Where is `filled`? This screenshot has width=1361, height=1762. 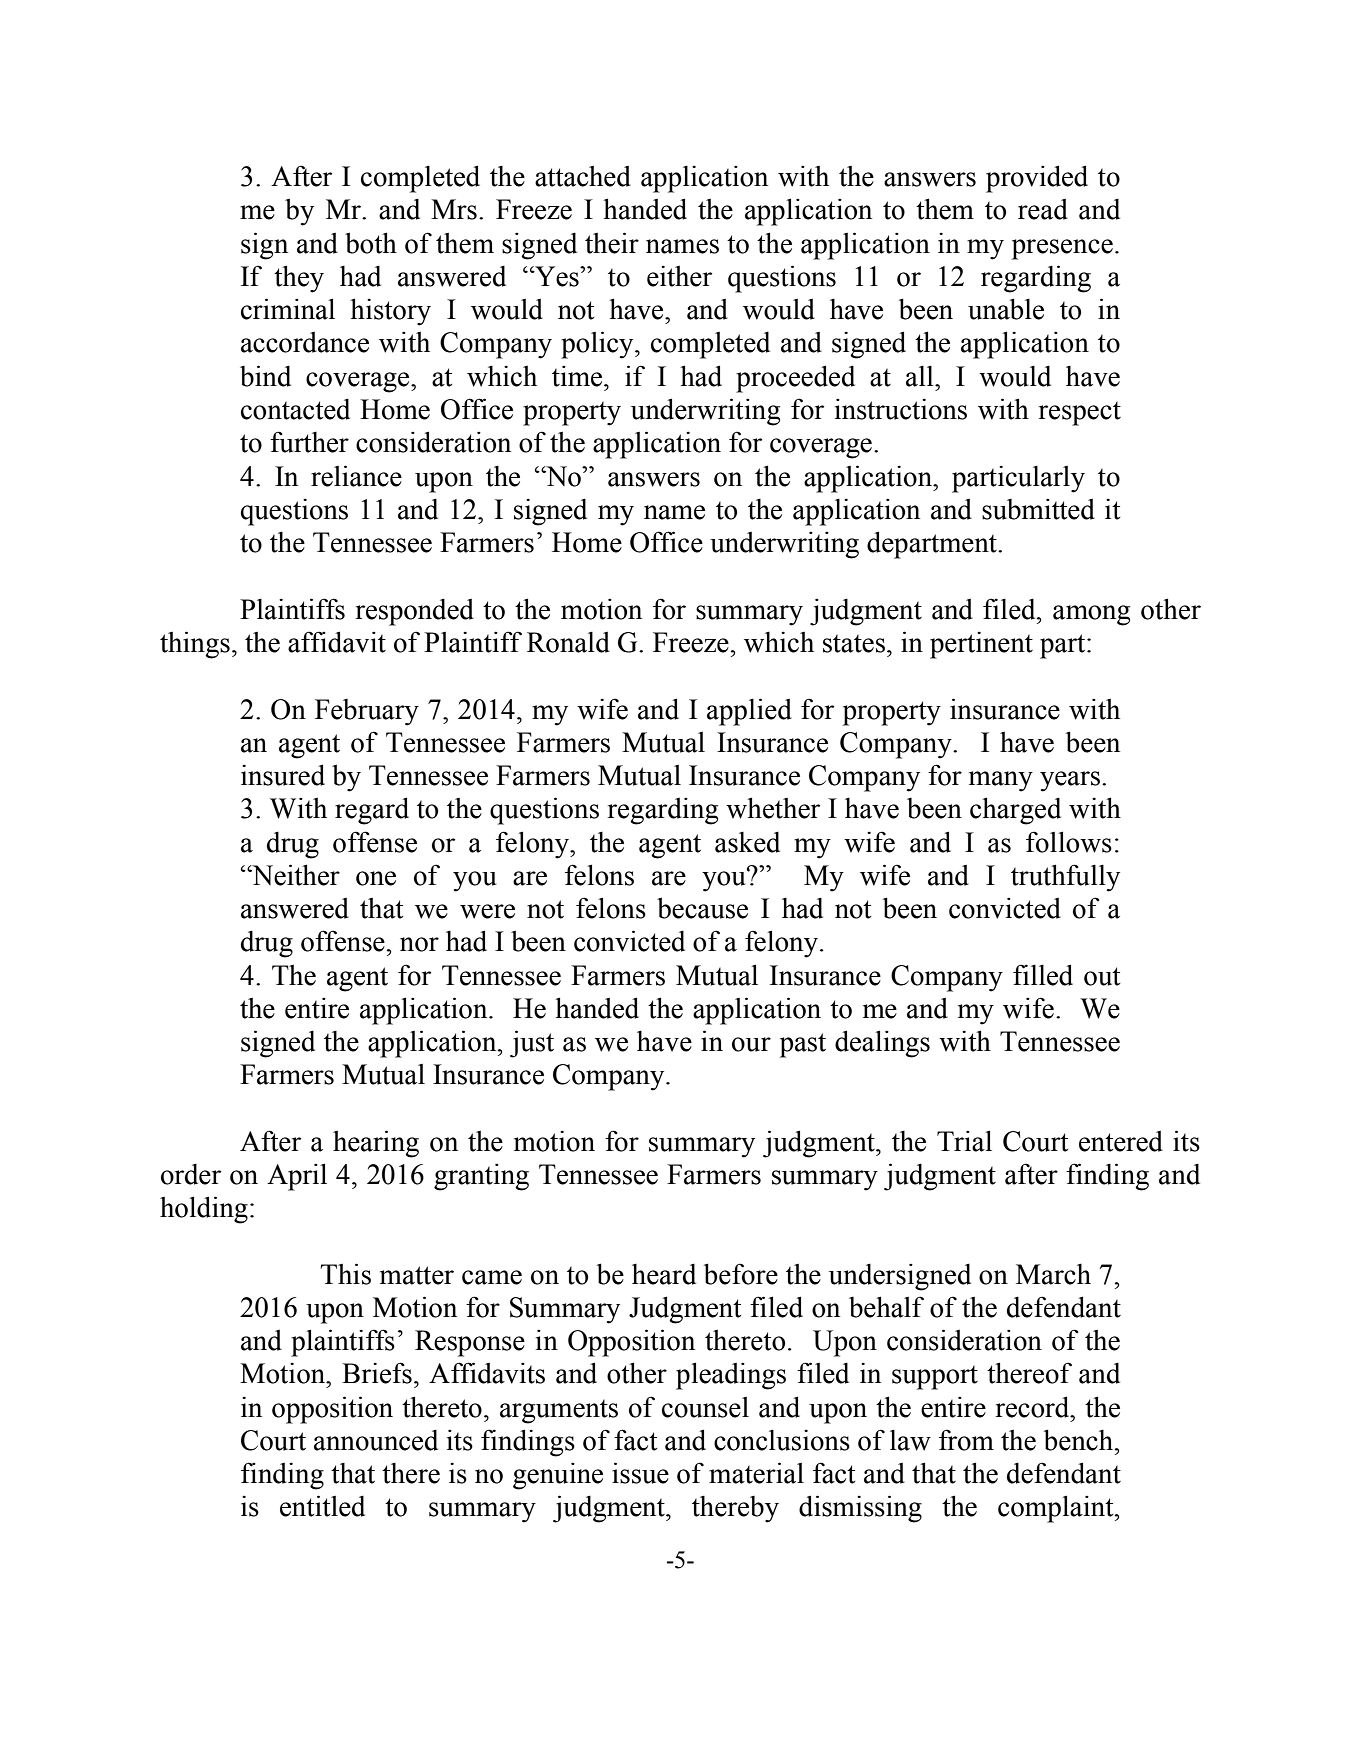 filled is located at coordinates (1043, 975).
